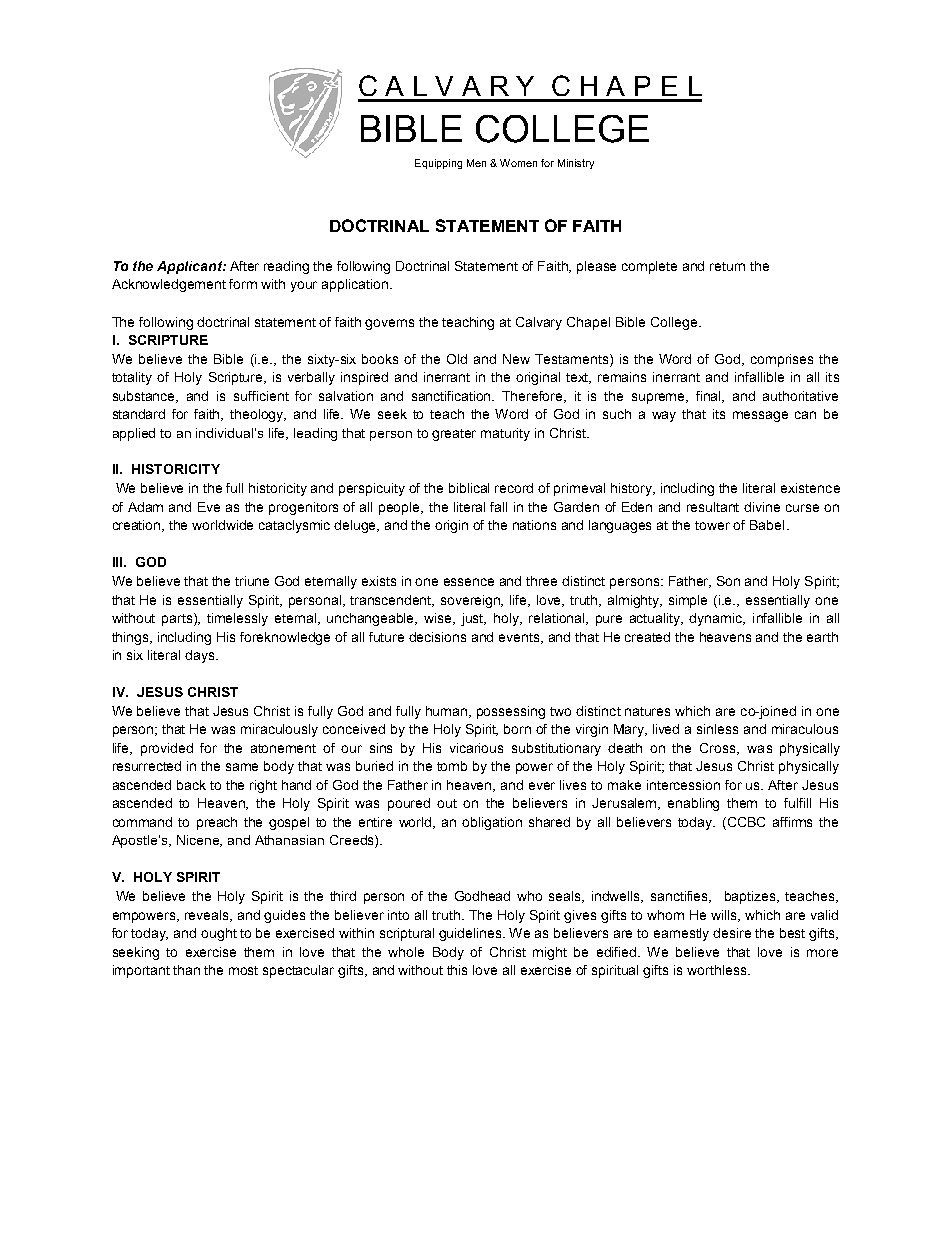  What do you see at coordinates (201, 656) in the page?
I see `days` at bounding box center [201, 656].
